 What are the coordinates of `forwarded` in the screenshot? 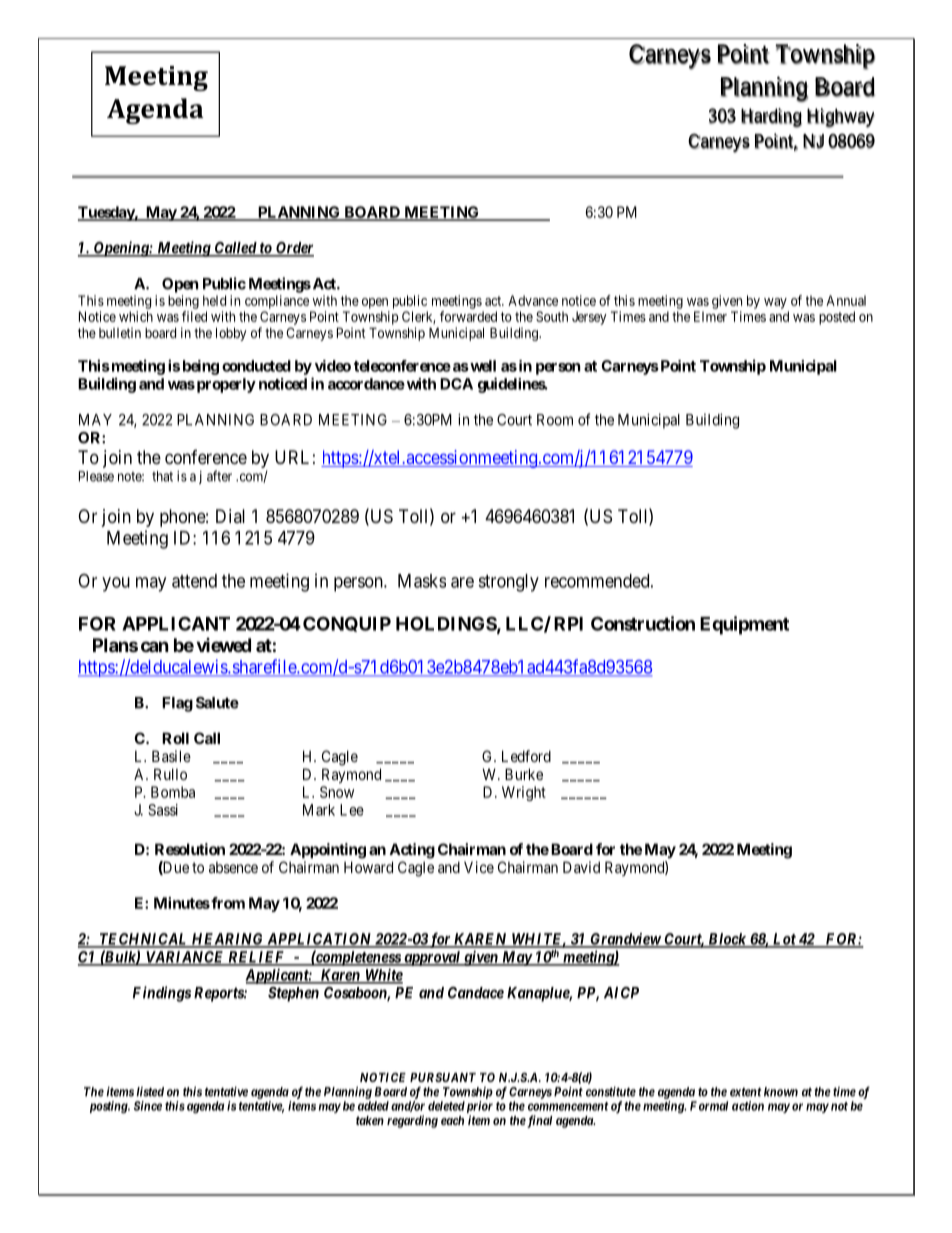 It's located at (468, 316).
